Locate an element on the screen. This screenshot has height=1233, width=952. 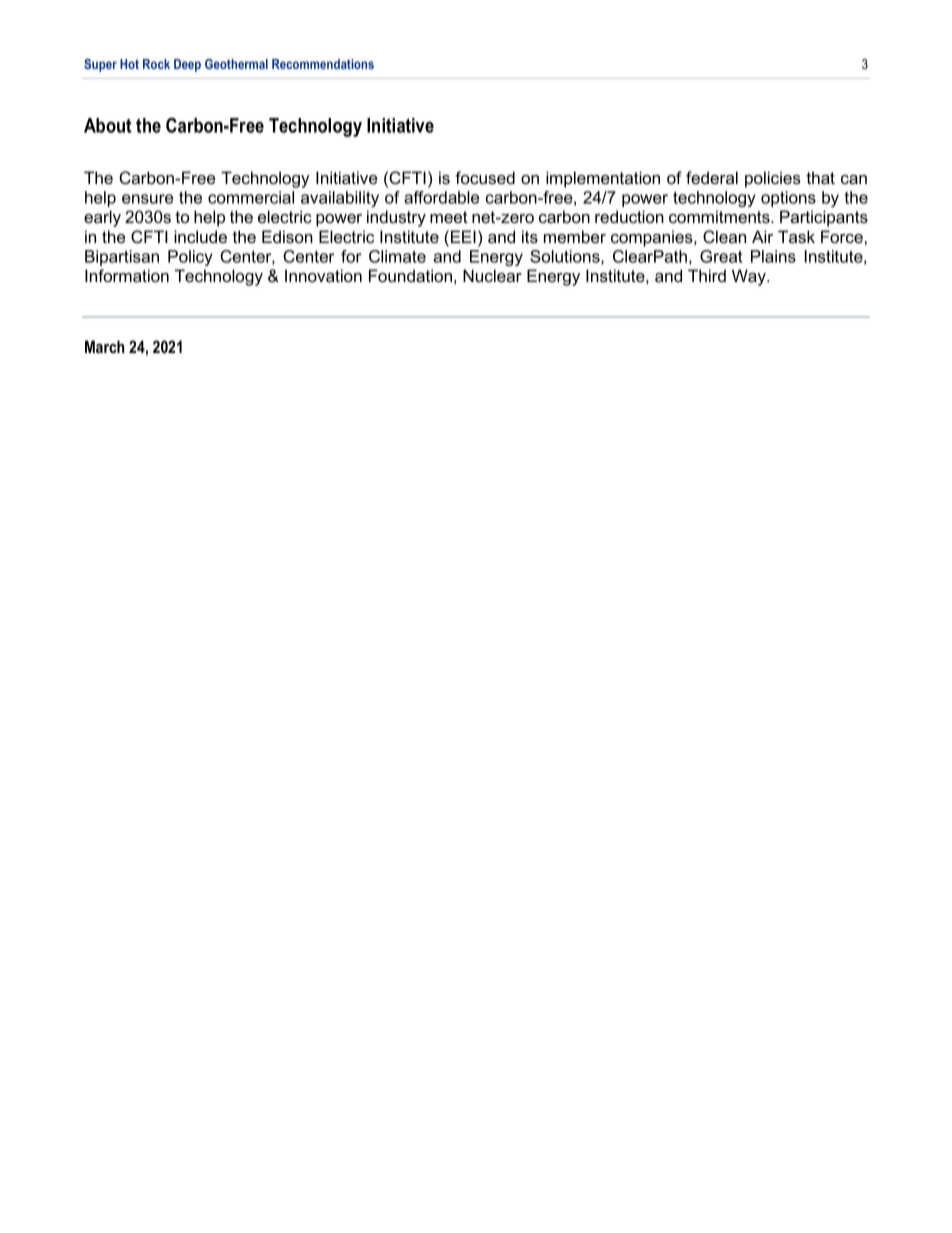
Geothermal is located at coordinates (236, 64).
